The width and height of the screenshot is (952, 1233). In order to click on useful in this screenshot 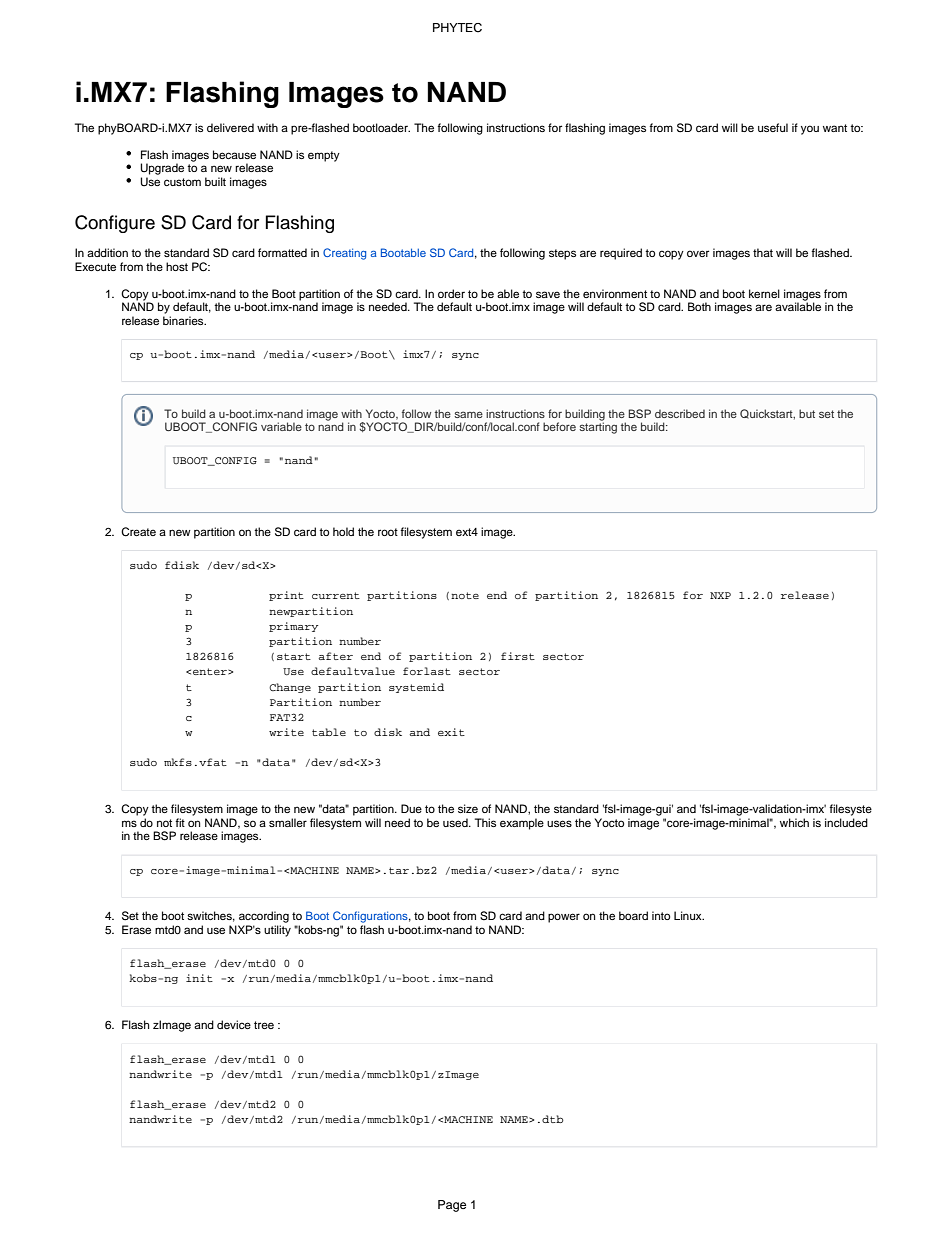, I will do `click(773, 127)`.
